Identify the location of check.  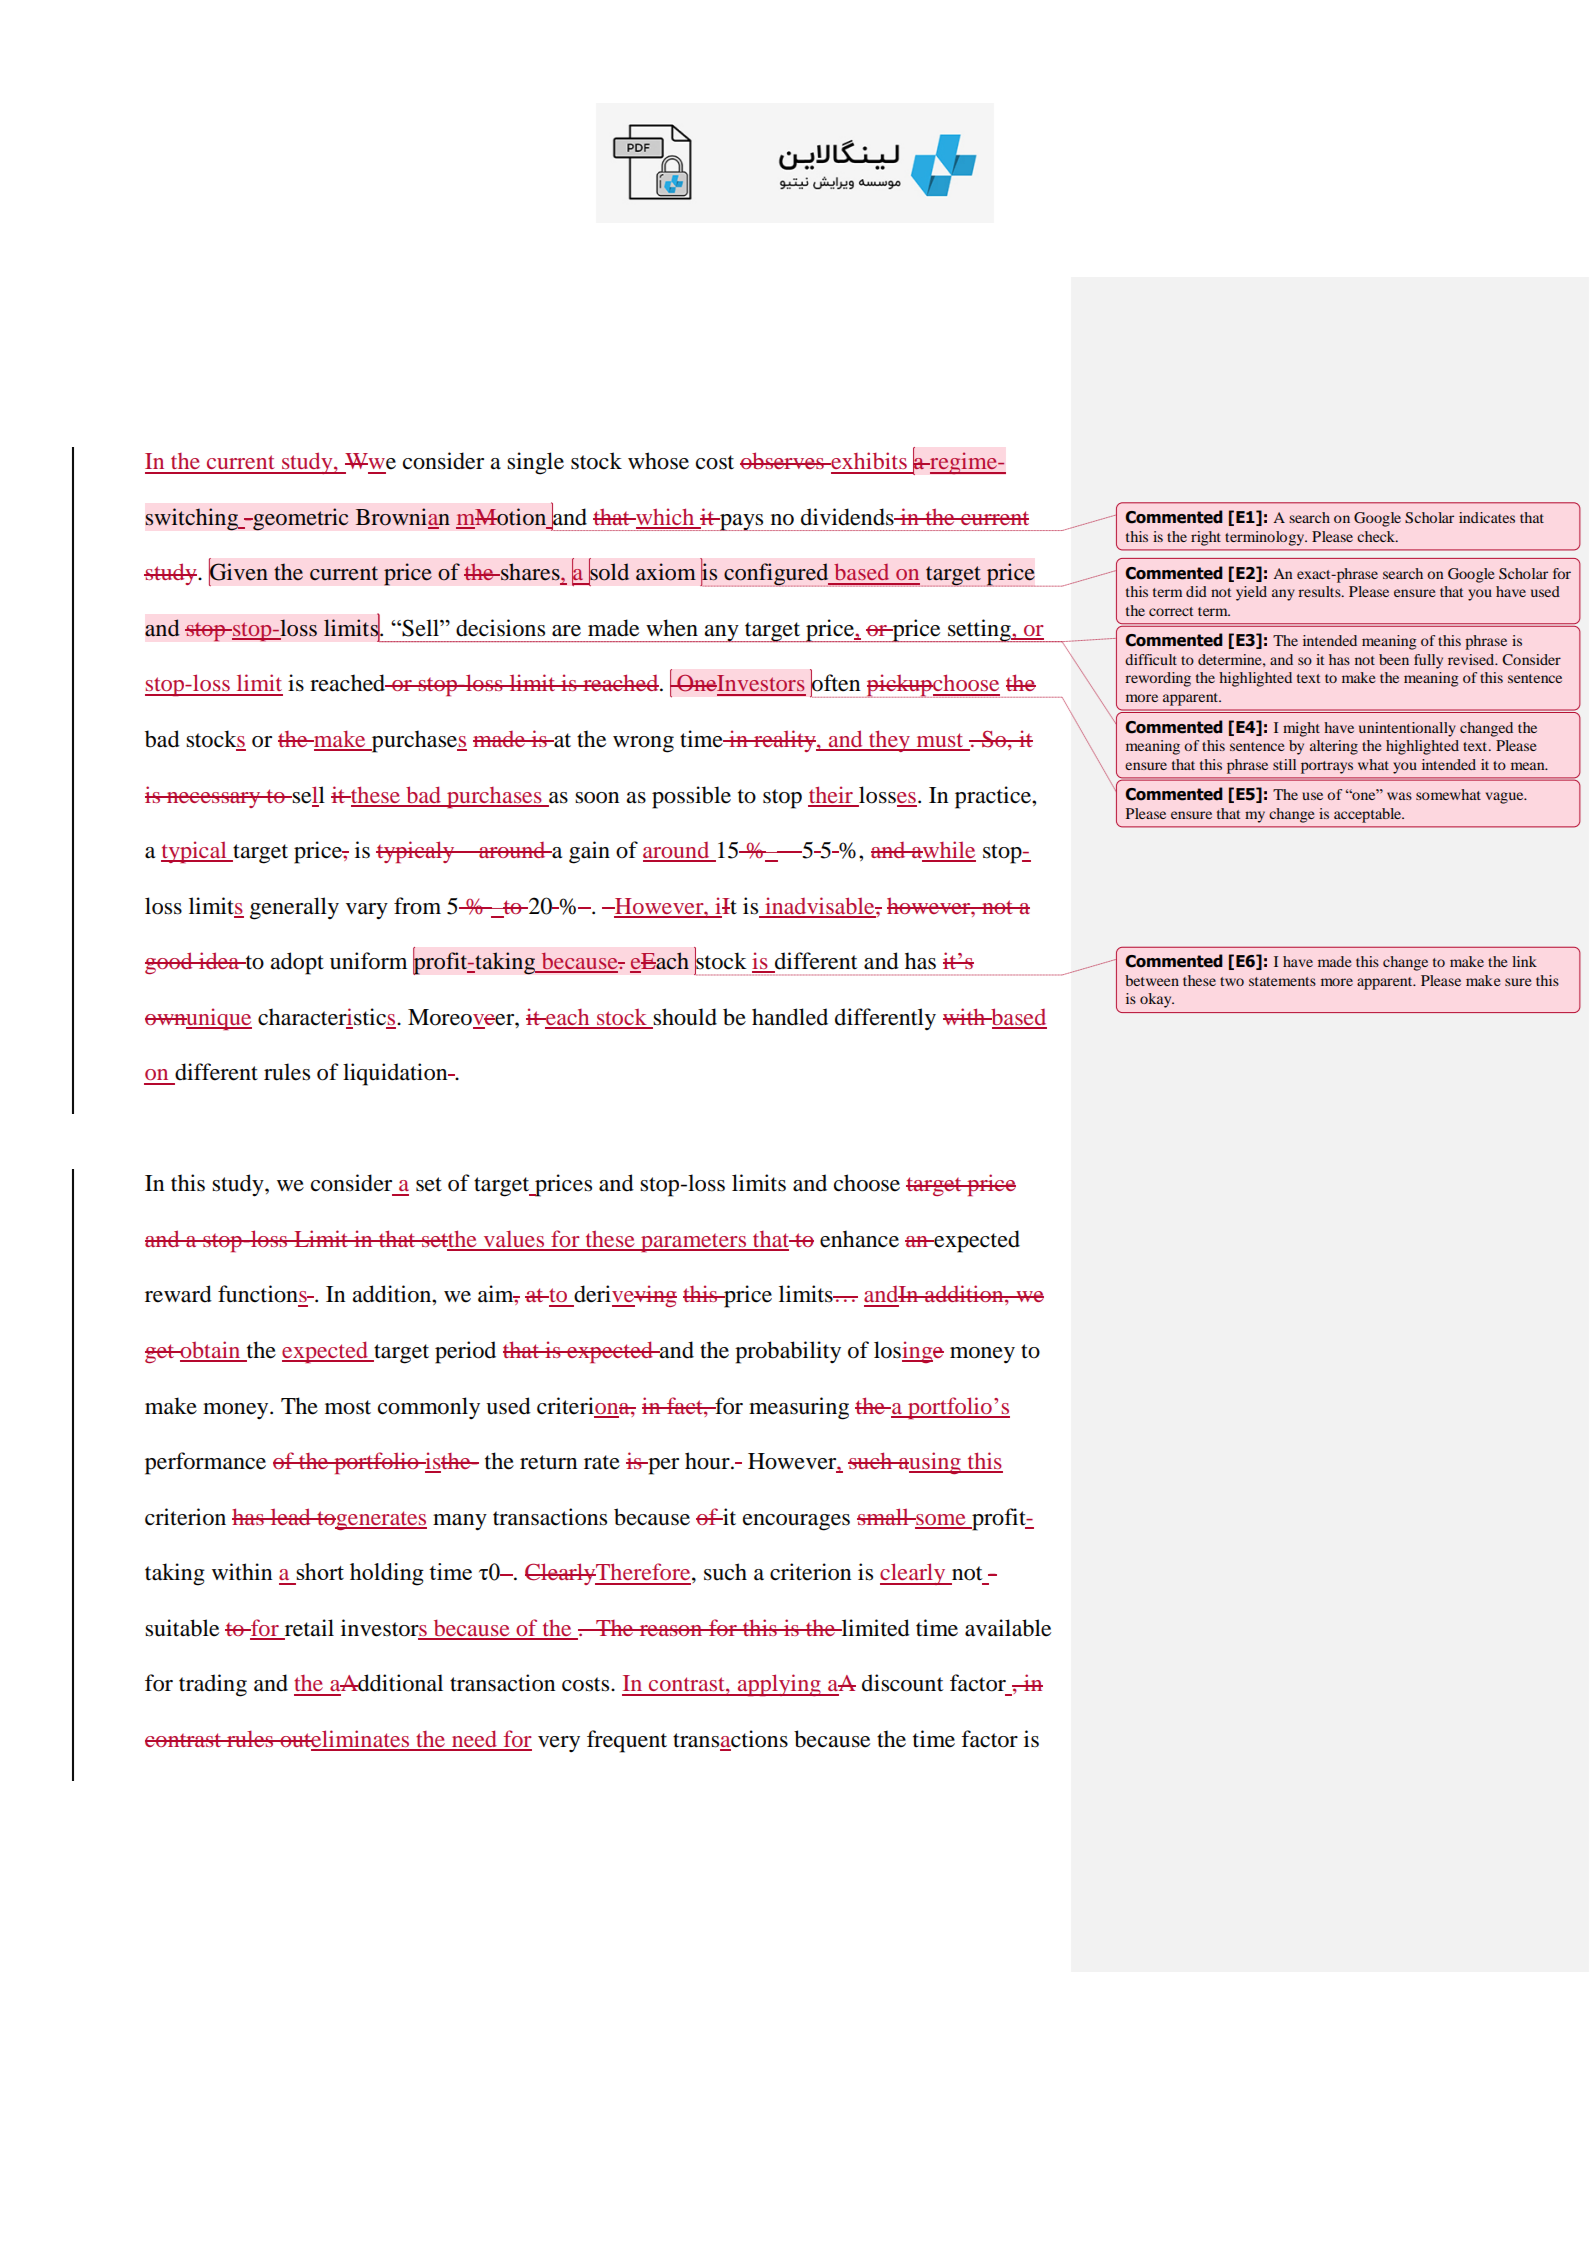
(1377, 536).
